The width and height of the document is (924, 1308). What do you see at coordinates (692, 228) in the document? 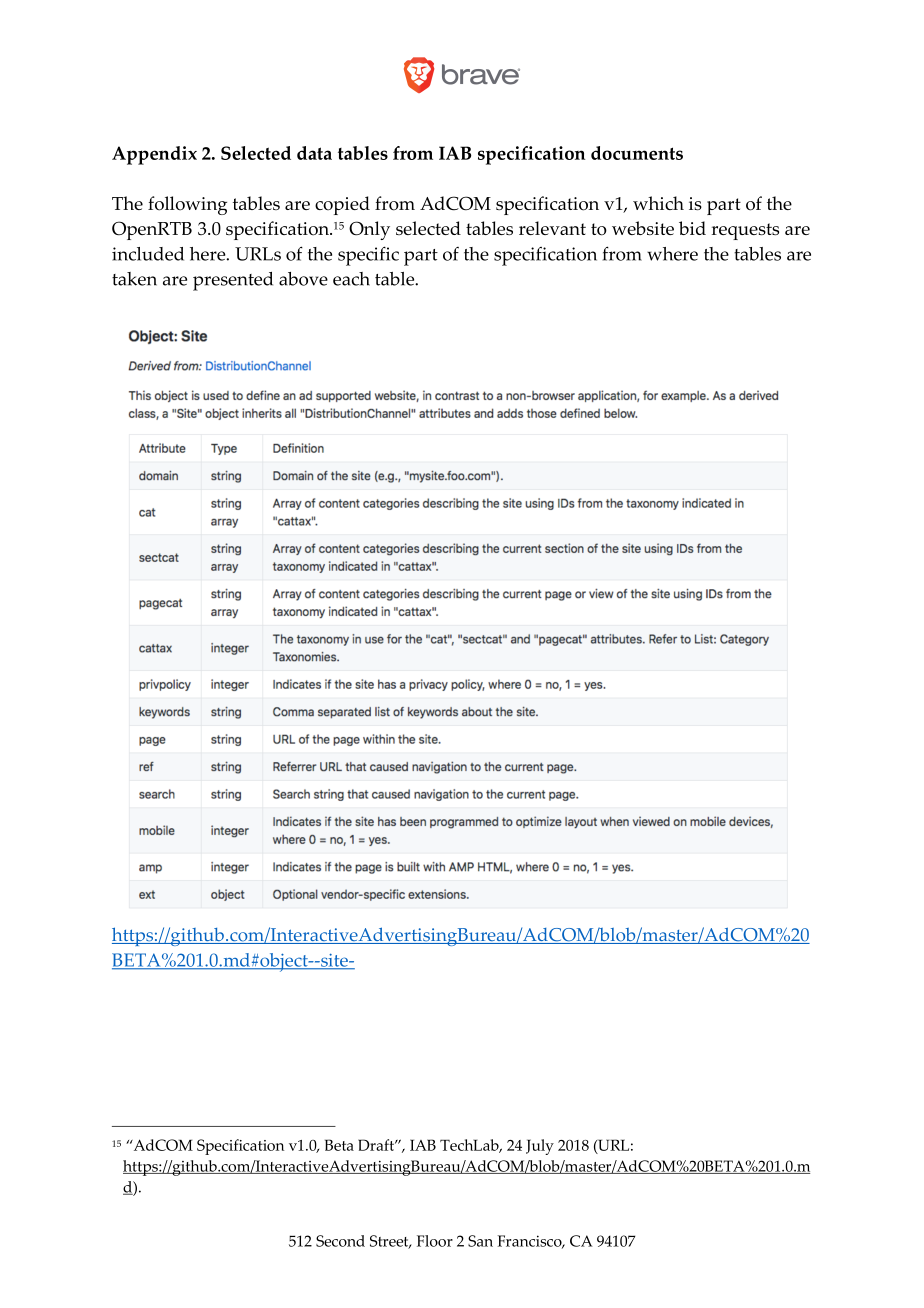
I see `bid` at bounding box center [692, 228].
